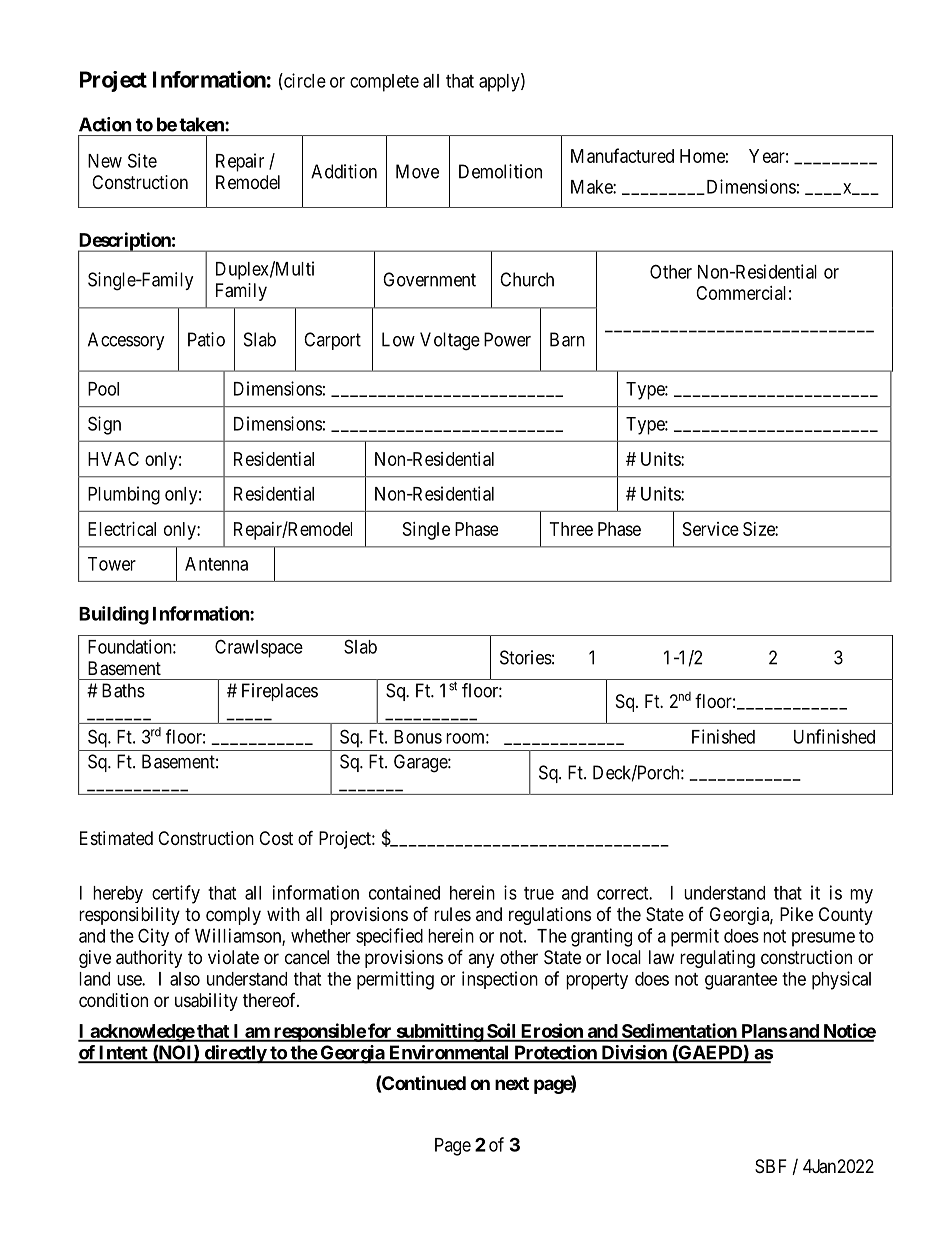  What do you see at coordinates (123, 690) in the page?
I see `Baths` at bounding box center [123, 690].
